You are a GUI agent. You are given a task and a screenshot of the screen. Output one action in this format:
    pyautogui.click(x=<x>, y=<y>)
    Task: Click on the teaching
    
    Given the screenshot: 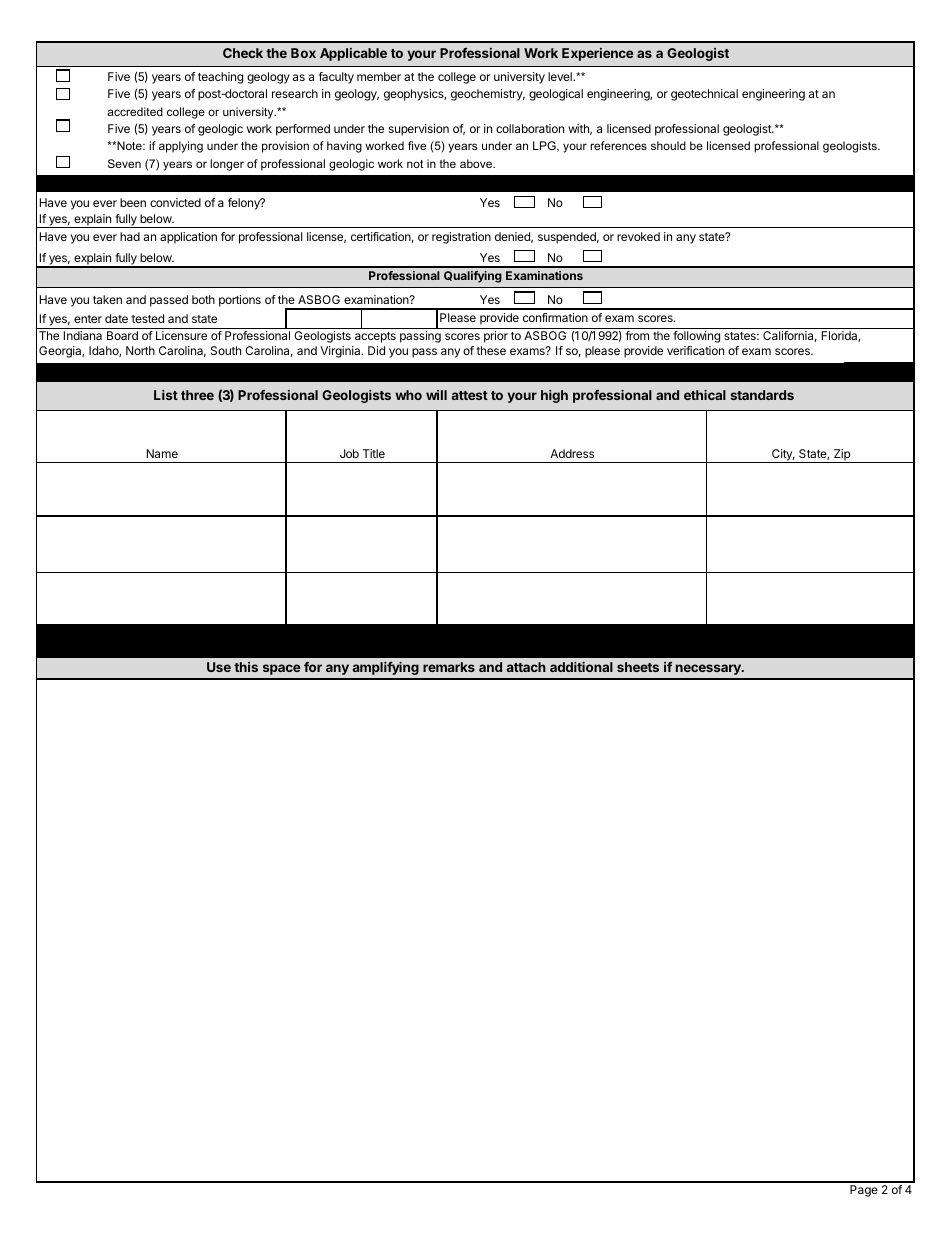 What is the action you would take?
    pyautogui.click(x=220, y=78)
